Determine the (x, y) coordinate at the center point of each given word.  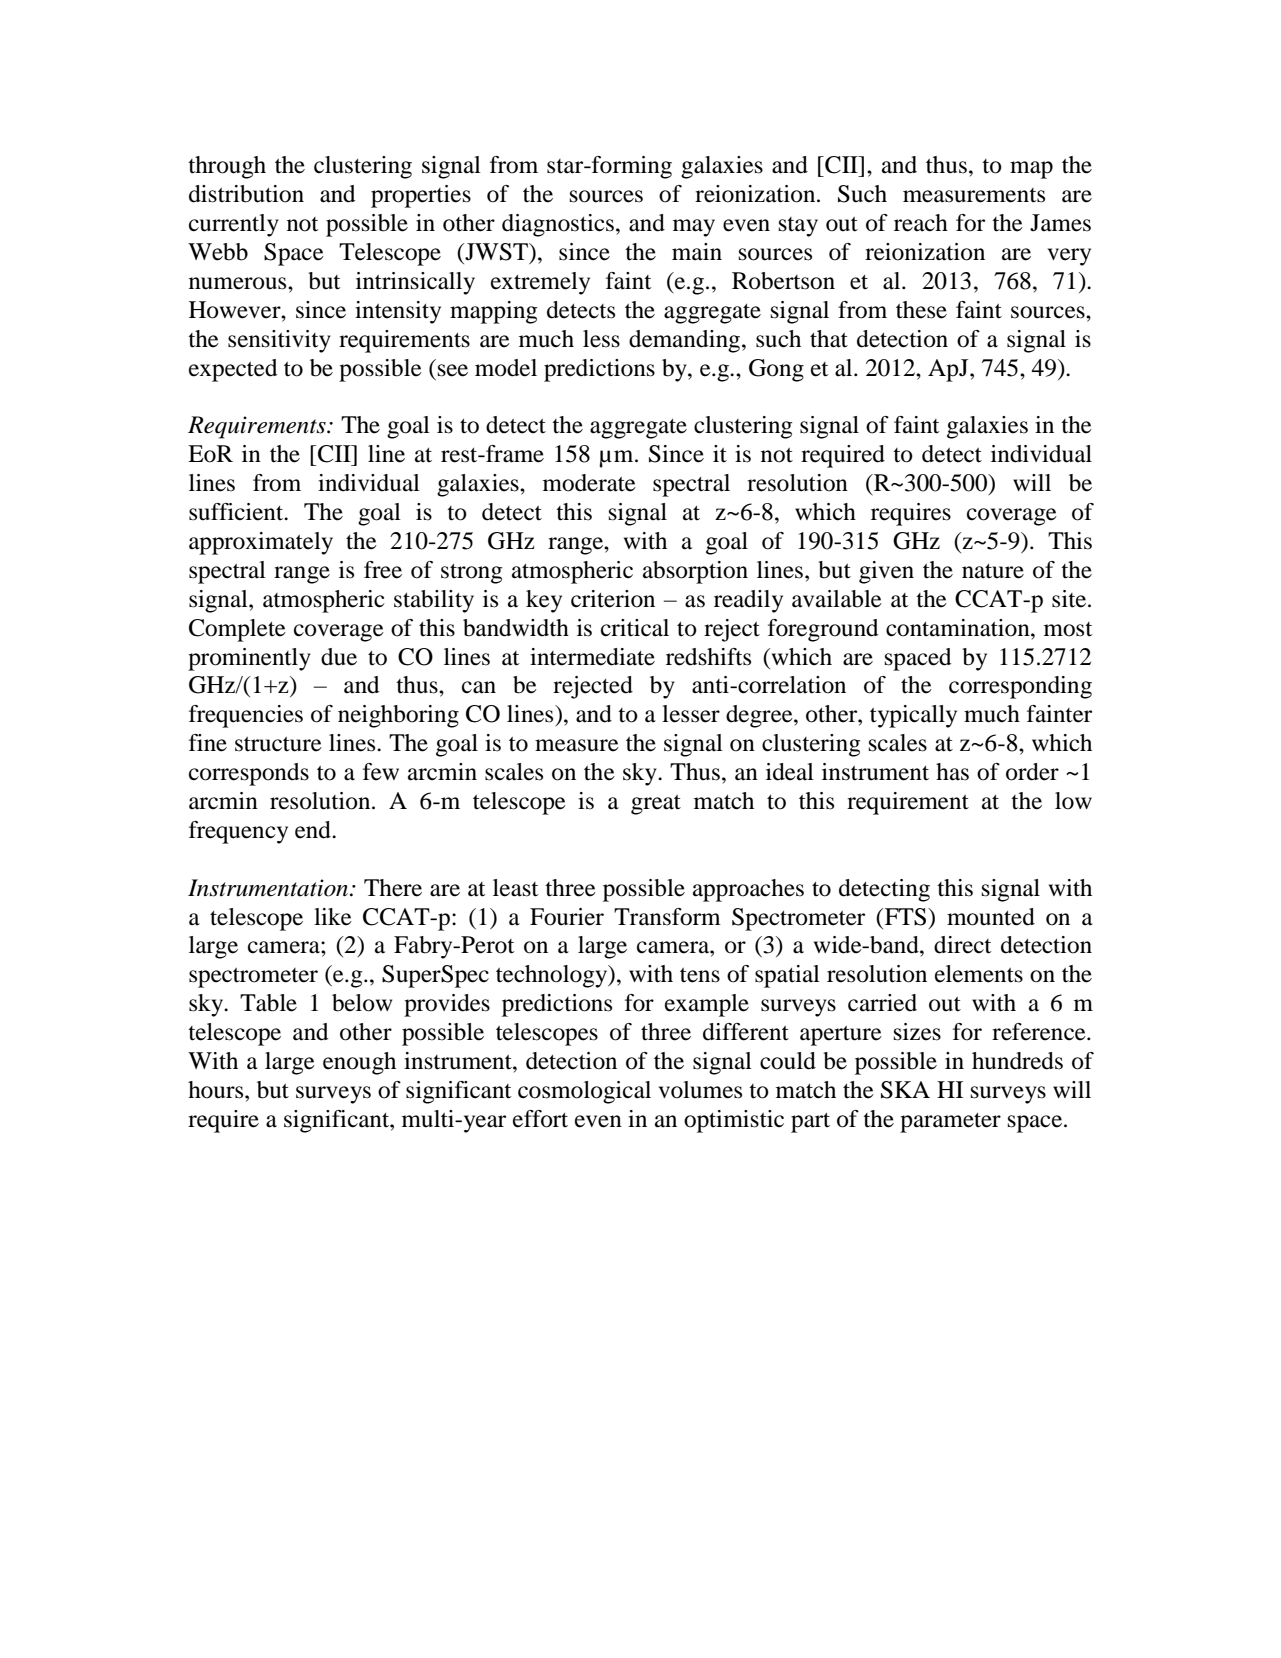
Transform (667, 917)
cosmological (584, 1092)
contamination (959, 628)
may (694, 228)
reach (921, 223)
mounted (991, 917)
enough (359, 1063)
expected (233, 370)
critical (635, 628)
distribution (246, 194)
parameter (950, 1123)
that (829, 339)
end (314, 830)
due (339, 657)
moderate (589, 483)
